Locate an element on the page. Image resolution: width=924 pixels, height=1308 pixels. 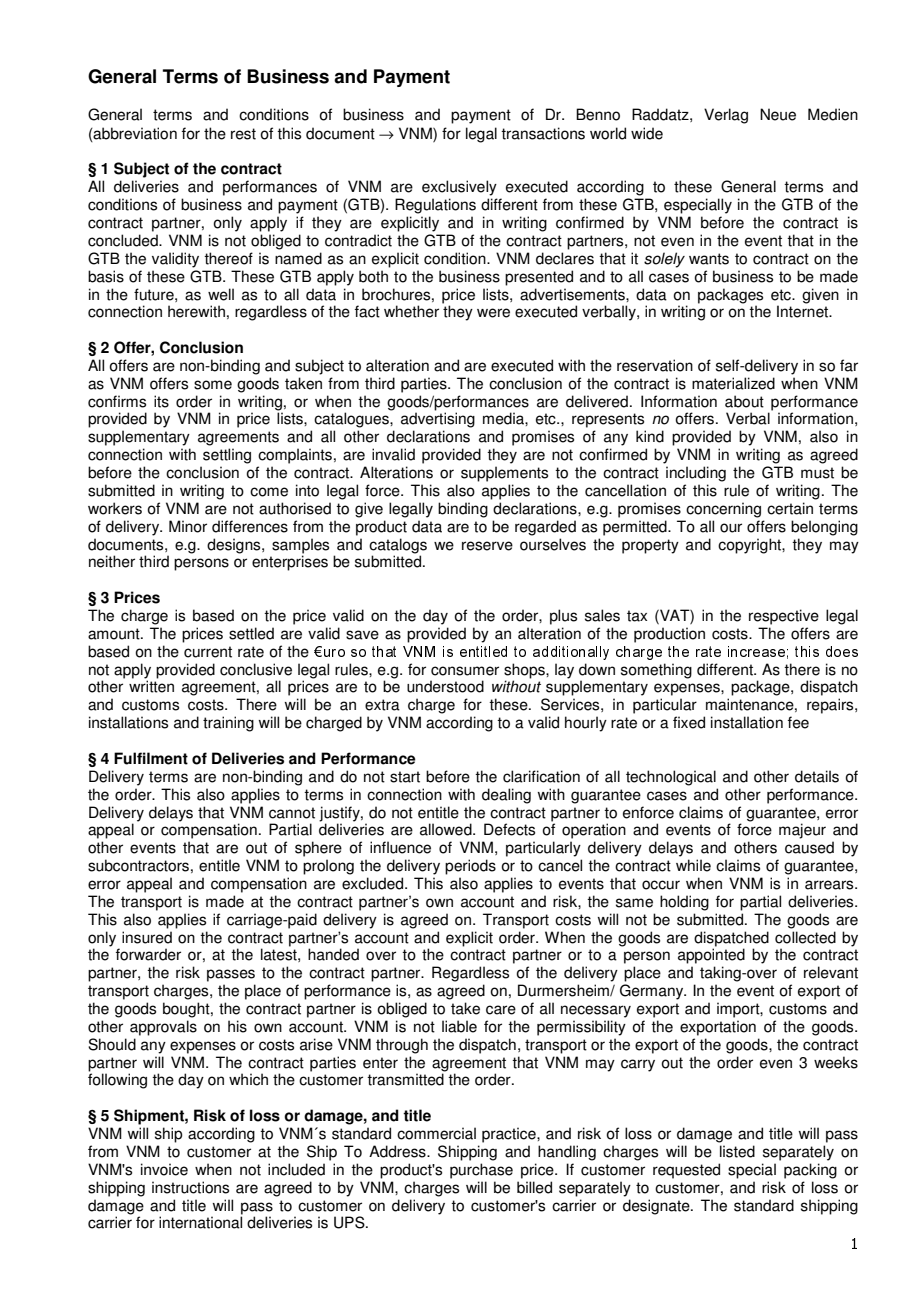
respective is located at coordinates (784, 617).
